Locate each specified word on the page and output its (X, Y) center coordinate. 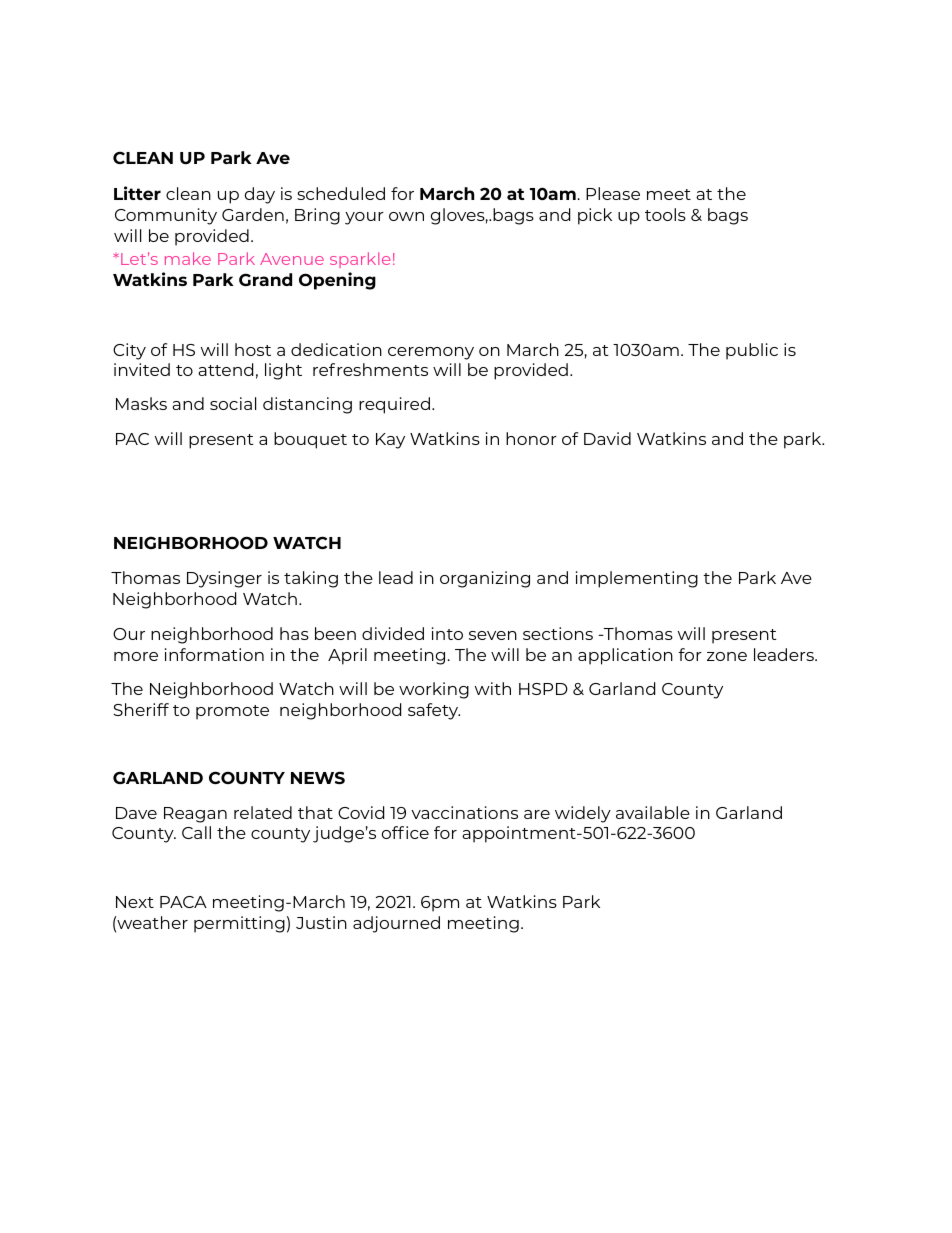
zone (727, 656)
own (406, 216)
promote (232, 712)
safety (434, 711)
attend (225, 369)
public (752, 351)
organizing (485, 579)
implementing (637, 579)
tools (665, 214)
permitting (239, 924)
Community (166, 216)
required (394, 405)
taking (311, 579)
